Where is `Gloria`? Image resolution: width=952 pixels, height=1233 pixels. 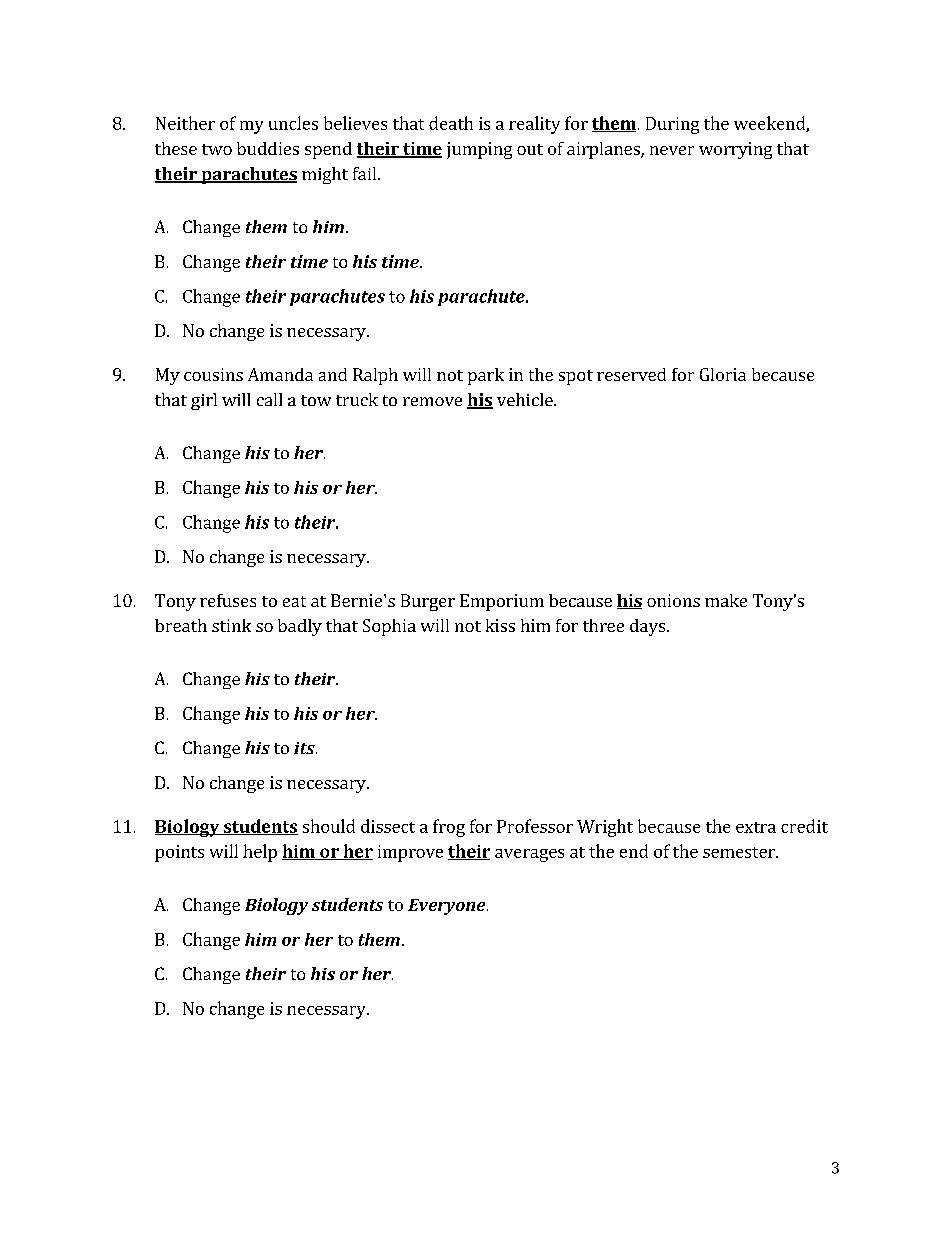 Gloria is located at coordinates (723, 374).
